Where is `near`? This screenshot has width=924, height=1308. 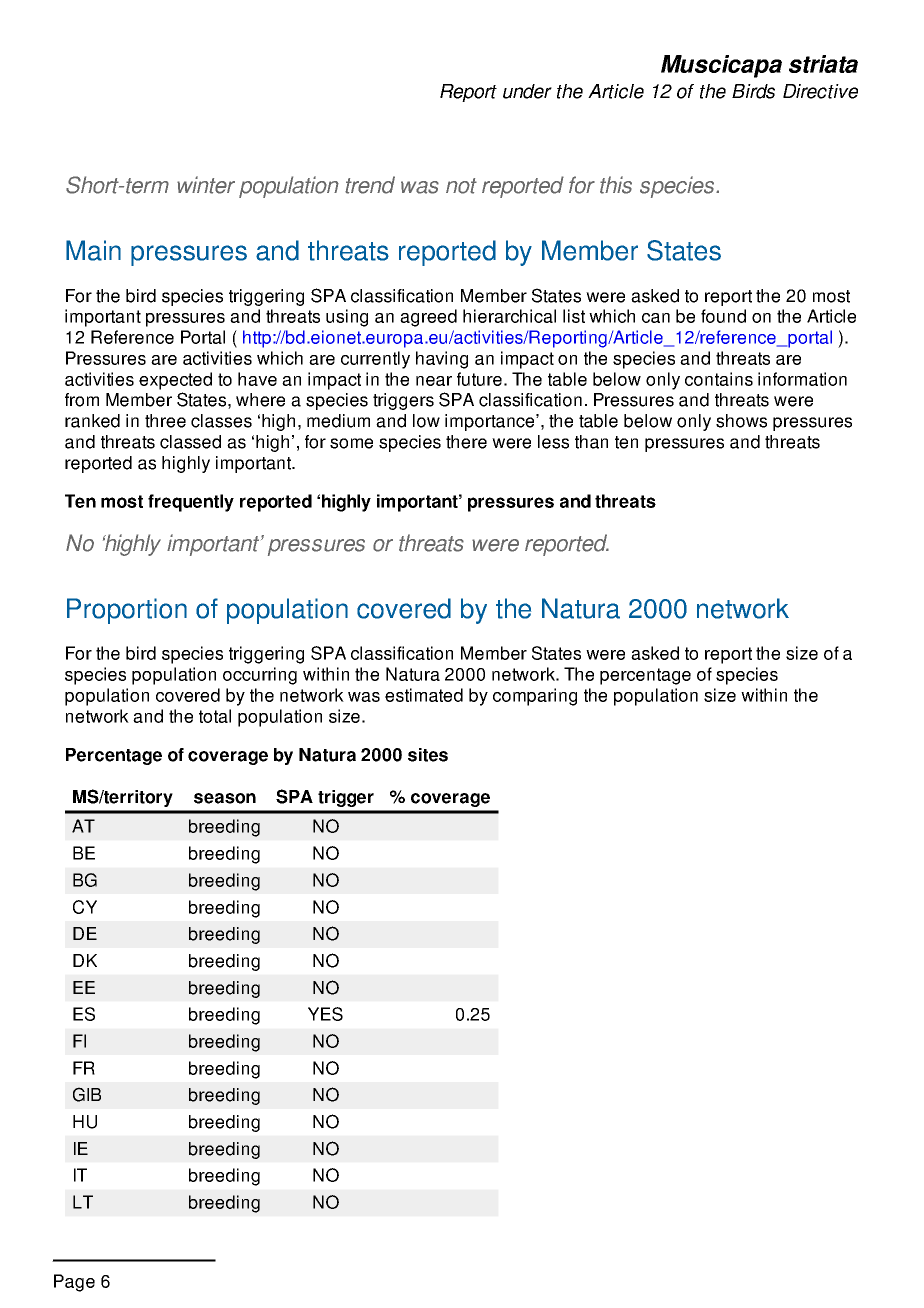
near is located at coordinates (434, 381).
